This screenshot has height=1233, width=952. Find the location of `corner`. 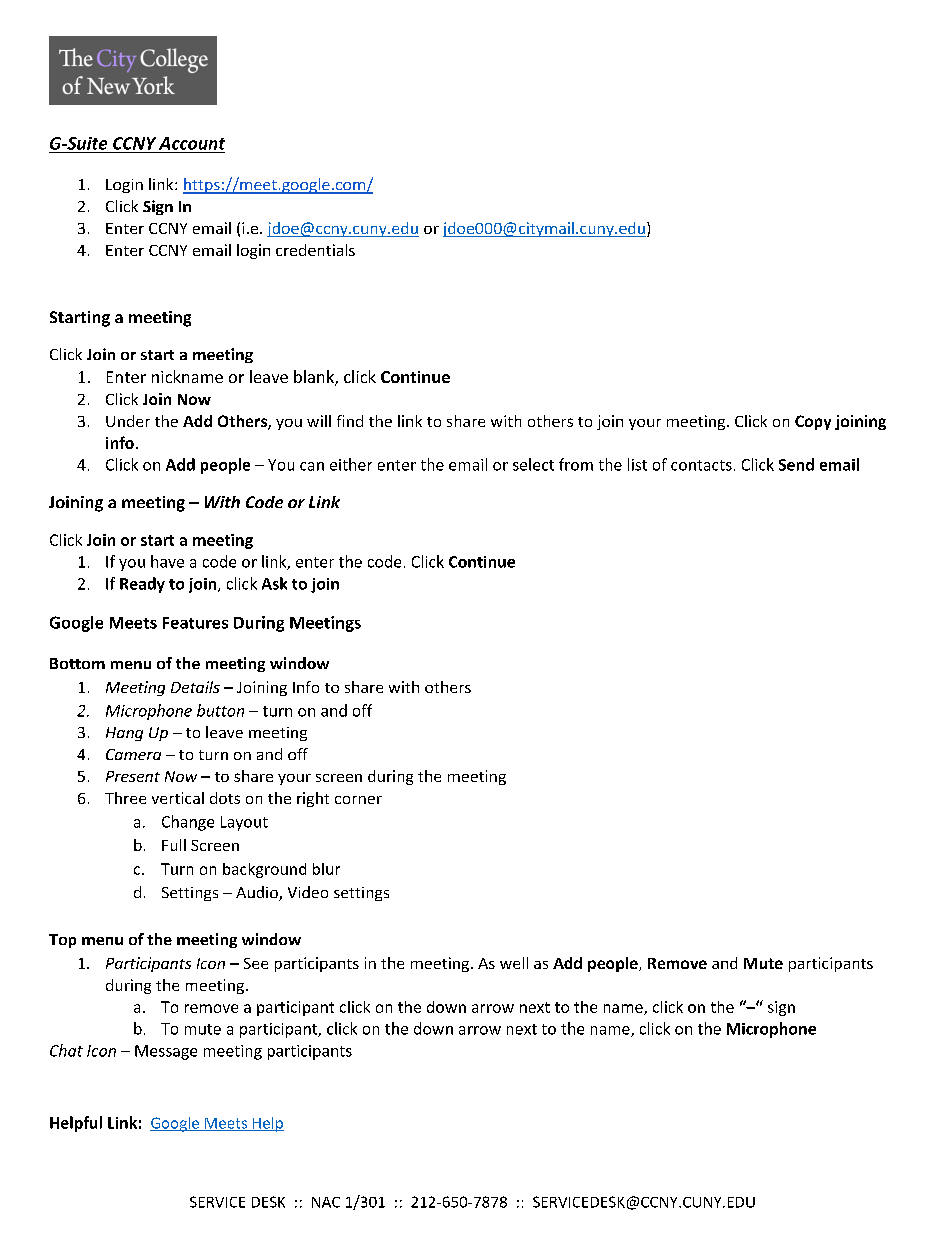

corner is located at coordinates (358, 800).
